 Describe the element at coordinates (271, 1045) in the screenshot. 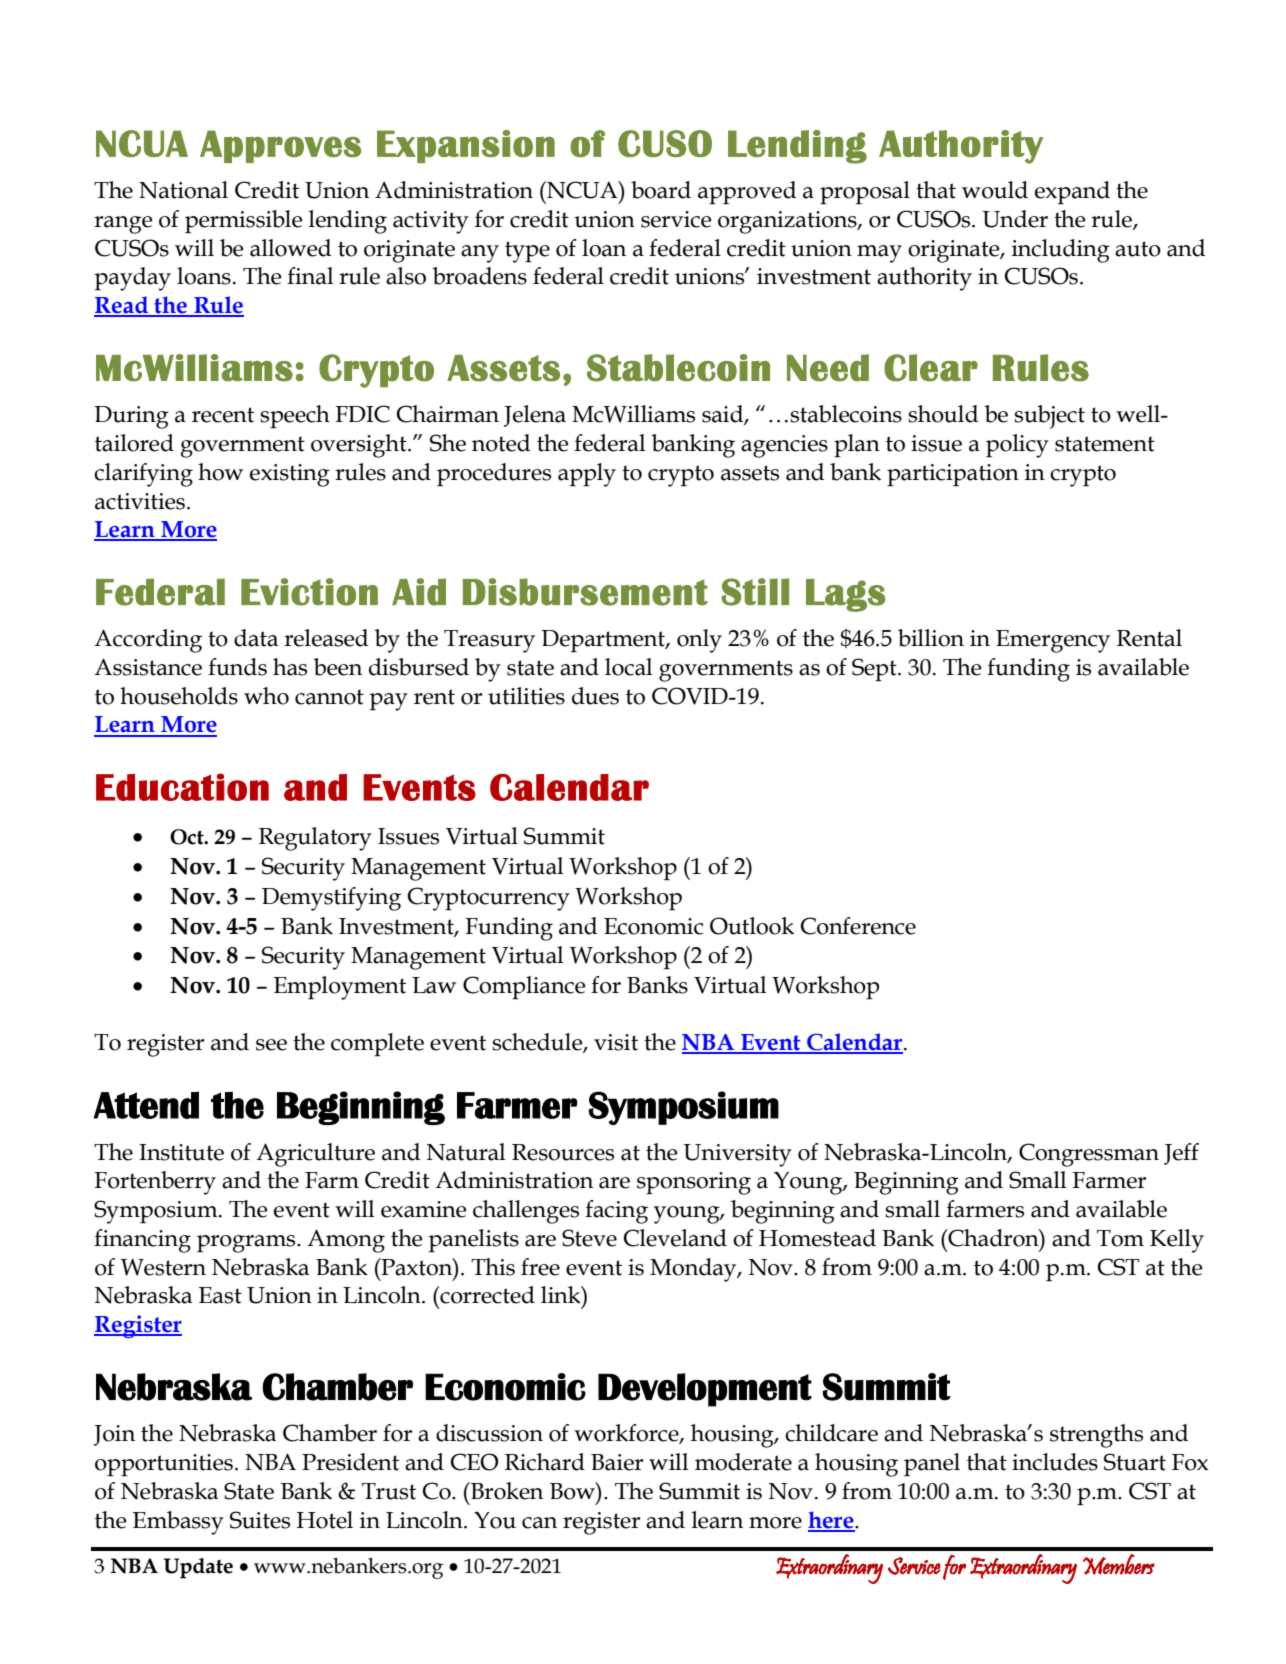

I see `see` at that location.
